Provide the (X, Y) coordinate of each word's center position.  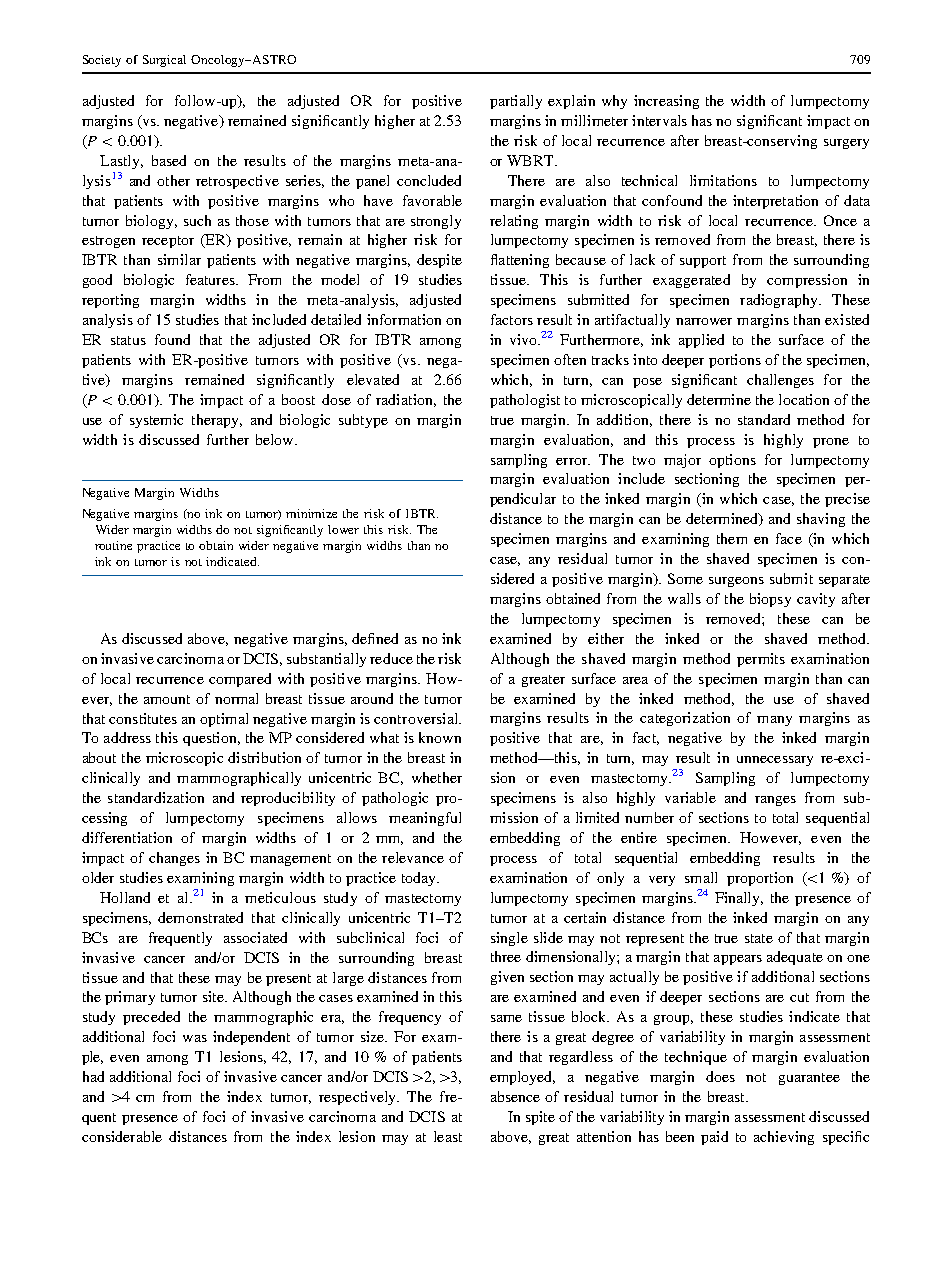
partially (516, 102)
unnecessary (775, 761)
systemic (156, 421)
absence (515, 1096)
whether (437, 777)
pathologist (525, 401)
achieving (784, 1138)
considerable (122, 1136)
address (127, 737)
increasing (666, 102)
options (732, 461)
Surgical (164, 61)
